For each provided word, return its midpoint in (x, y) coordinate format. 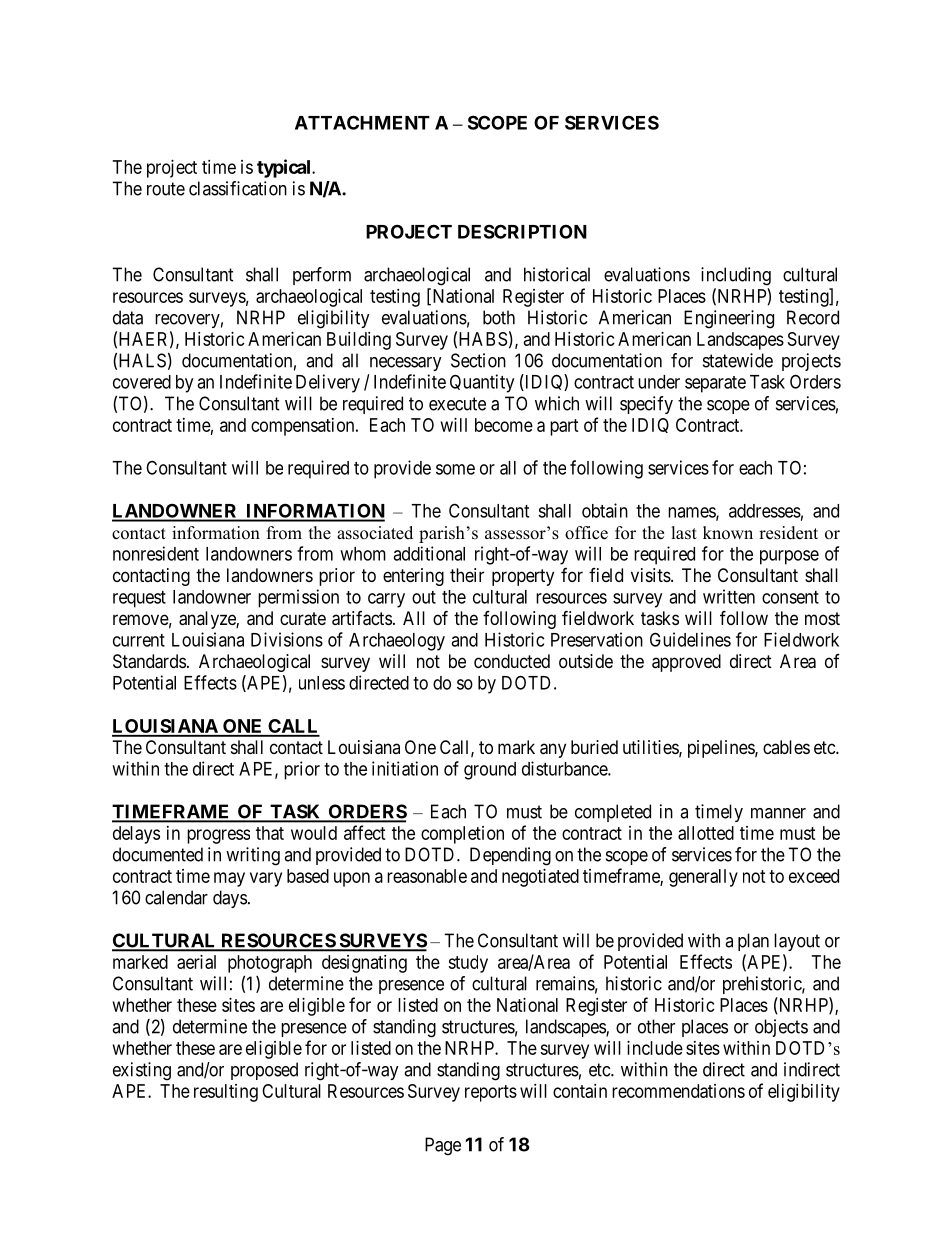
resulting (226, 1093)
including (736, 276)
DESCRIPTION (522, 231)
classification (238, 188)
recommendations (678, 1091)
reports (491, 1093)
